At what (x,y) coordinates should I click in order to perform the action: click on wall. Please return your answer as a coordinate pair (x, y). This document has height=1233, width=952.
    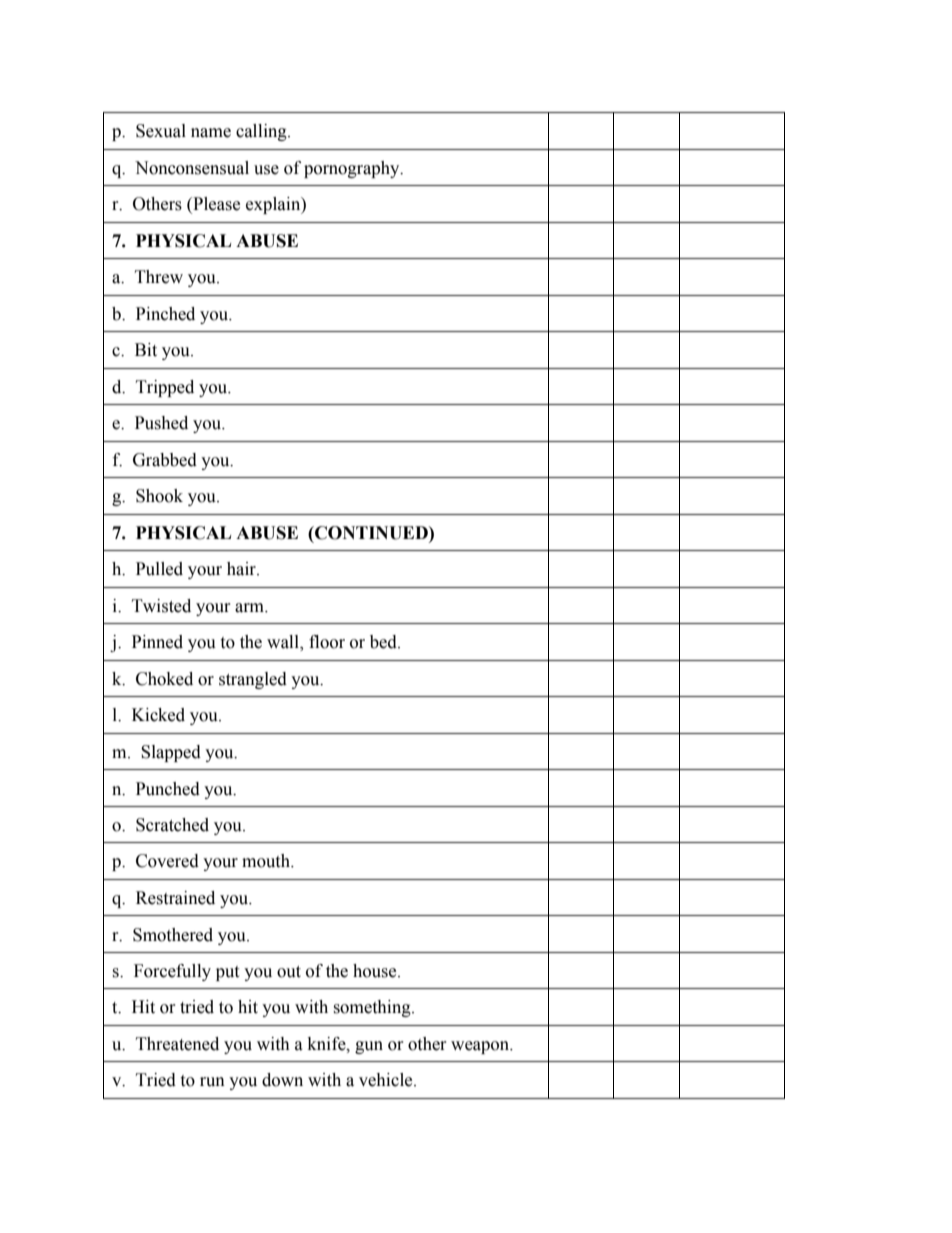
    Looking at the image, I should click on (284, 643).
